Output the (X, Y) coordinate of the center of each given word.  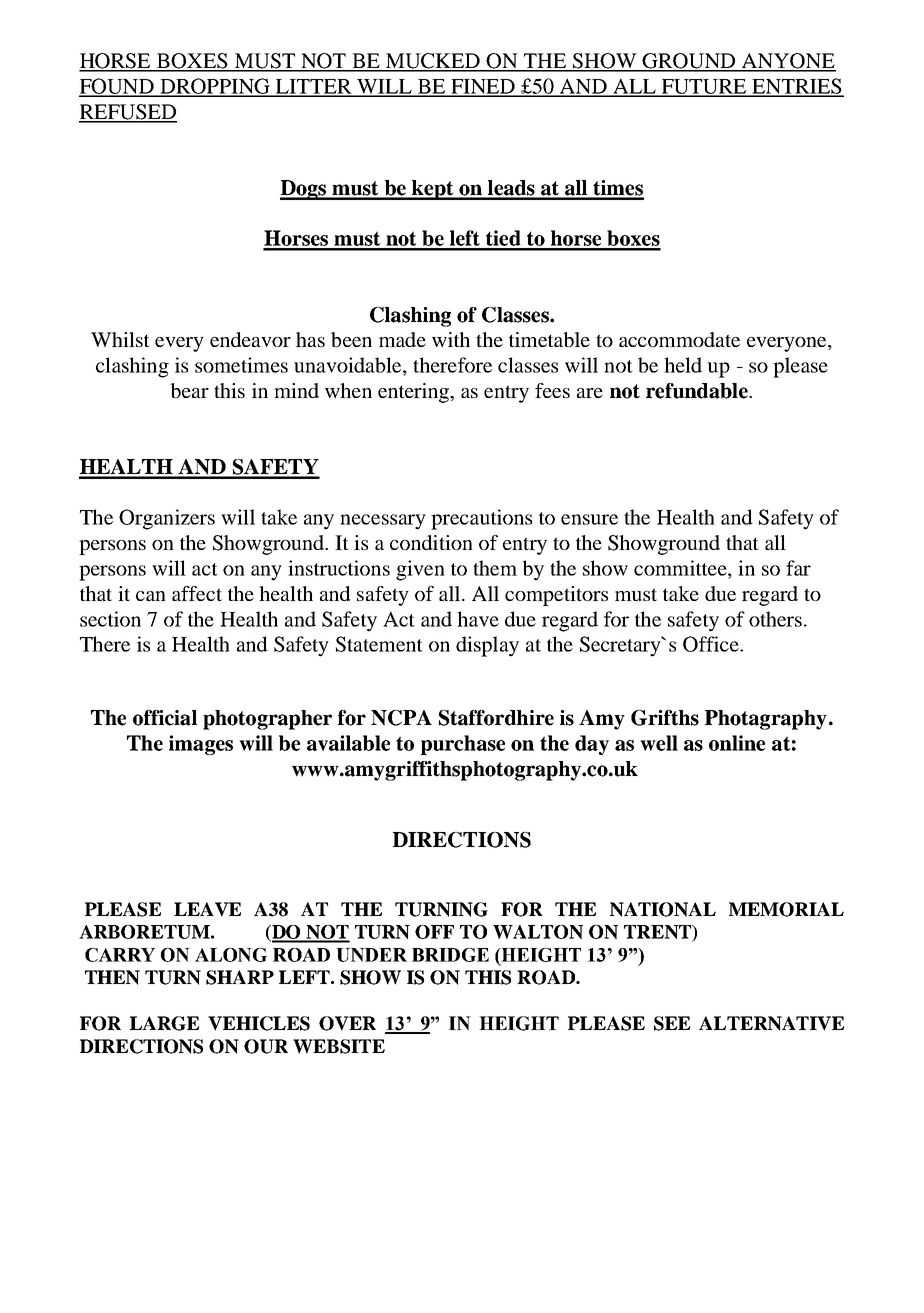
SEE (672, 1023)
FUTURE (704, 87)
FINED (483, 87)
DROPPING (215, 87)
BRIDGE (450, 955)
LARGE (164, 1023)
